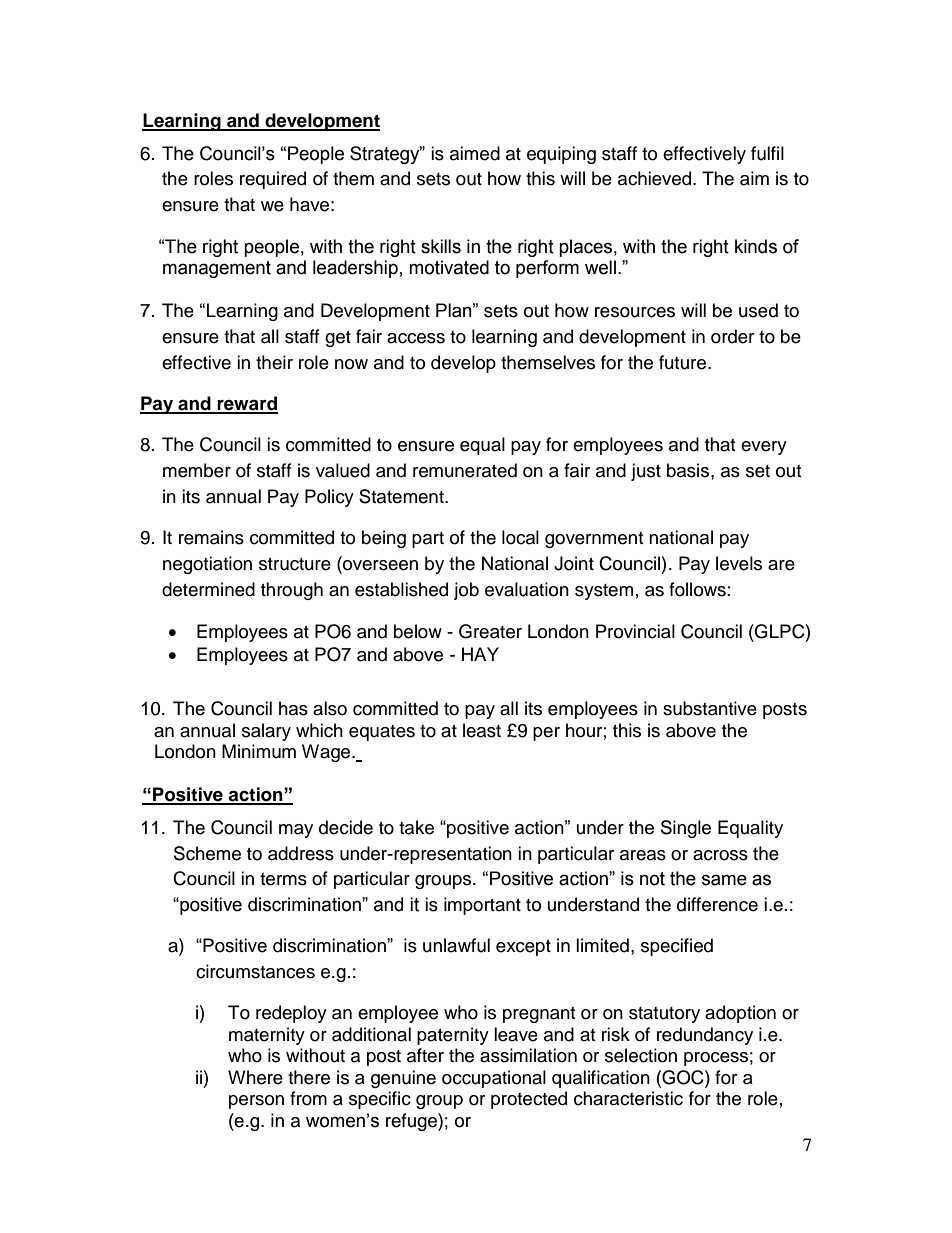  What do you see at coordinates (720, 855) in the page?
I see `across` at bounding box center [720, 855].
